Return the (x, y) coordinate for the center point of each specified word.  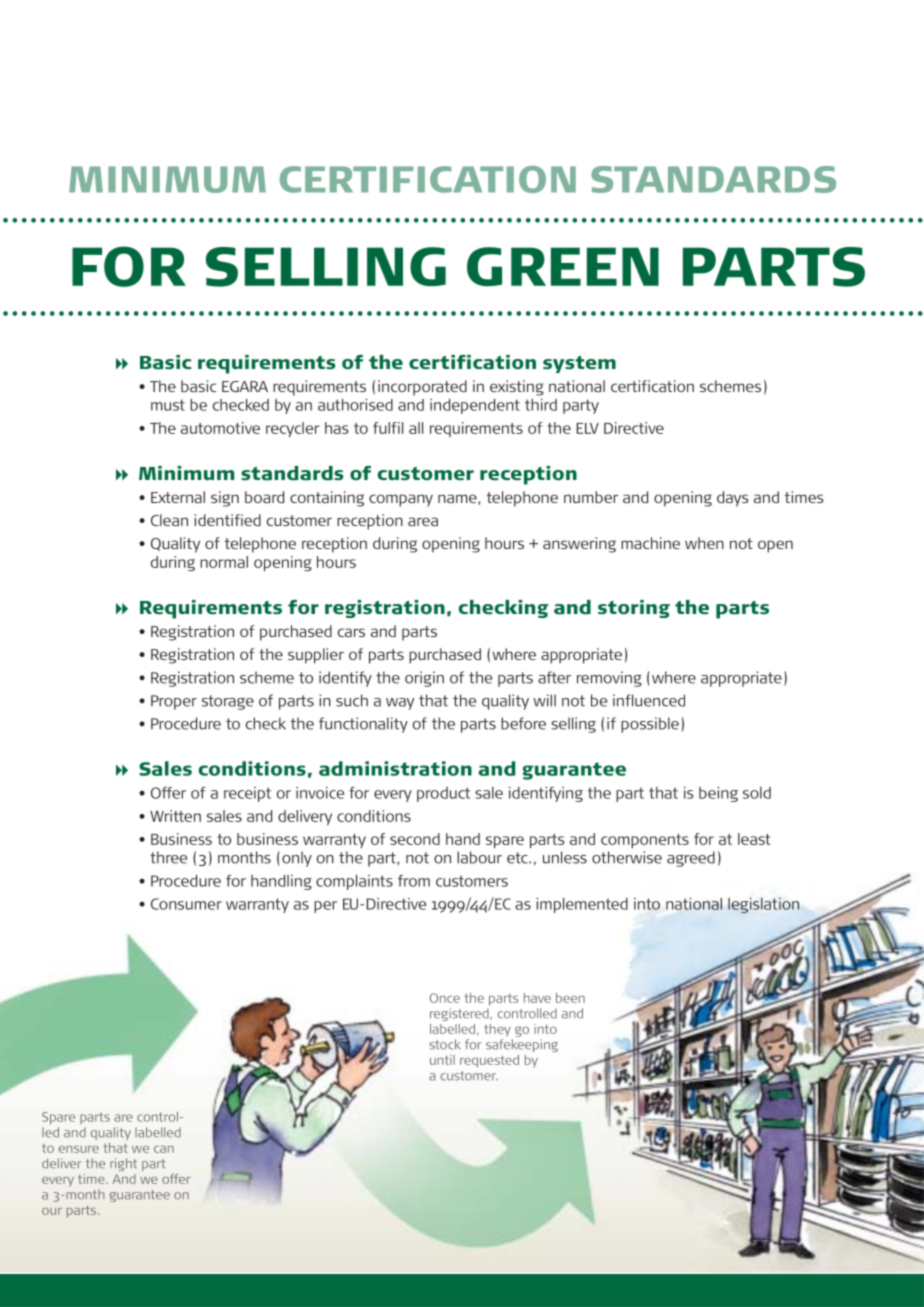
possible (650, 725)
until (442, 1060)
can (164, 1149)
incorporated (422, 388)
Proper (174, 702)
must (168, 405)
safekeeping (522, 1045)
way (400, 704)
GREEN (563, 267)
